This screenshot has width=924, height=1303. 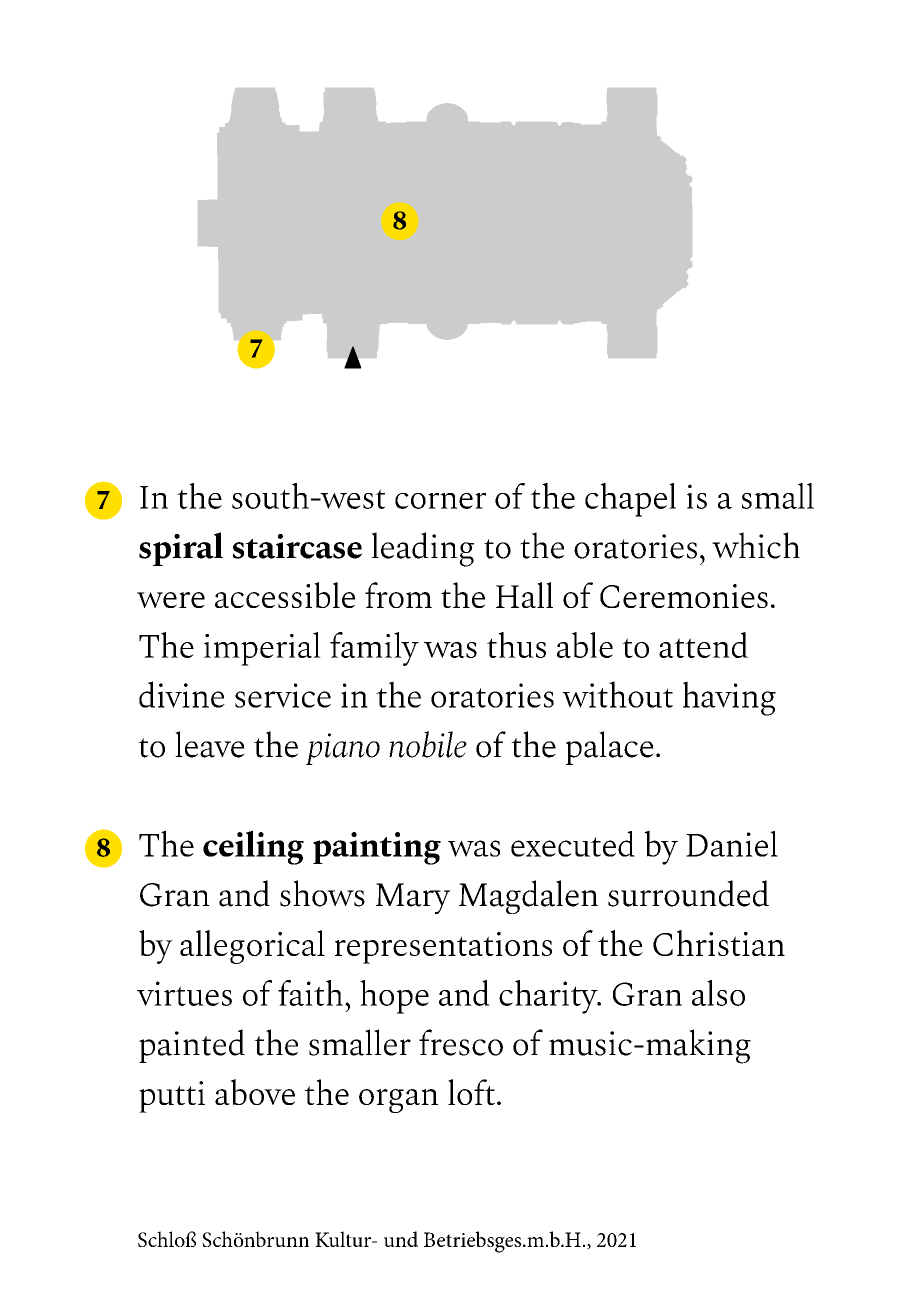 What do you see at coordinates (440, 501) in the screenshot?
I see `corner` at bounding box center [440, 501].
